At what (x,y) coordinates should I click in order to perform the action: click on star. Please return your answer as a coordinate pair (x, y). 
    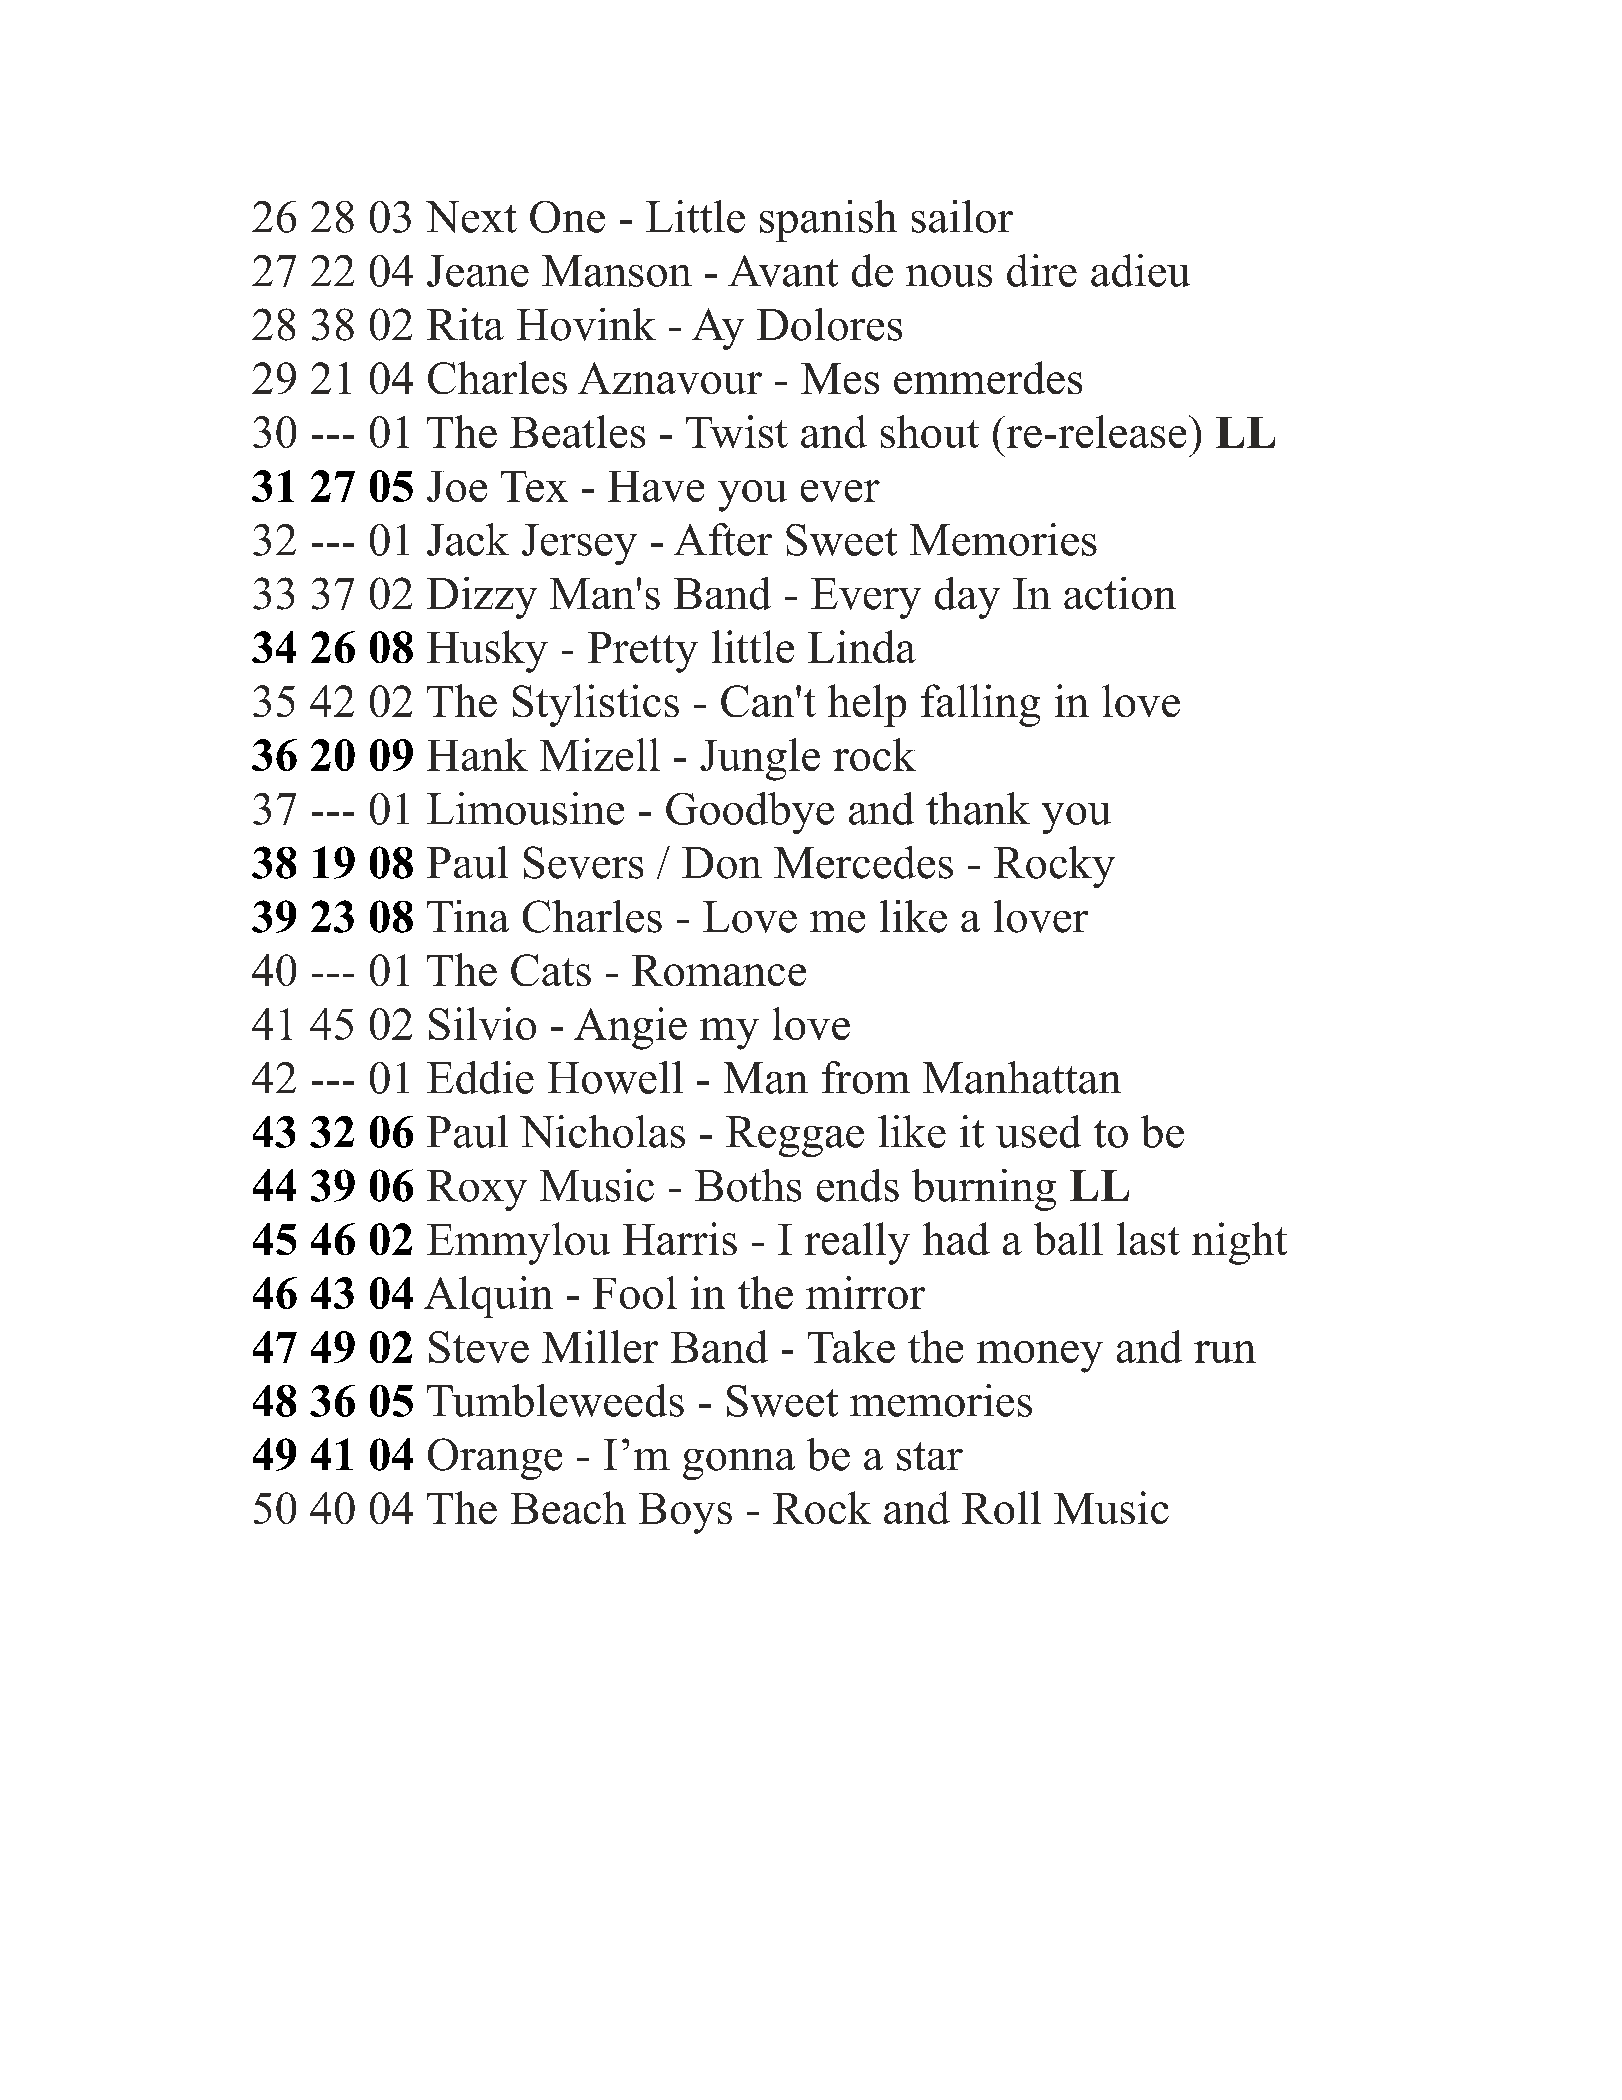
    Looking at the image, I should click on (930, 1456).
